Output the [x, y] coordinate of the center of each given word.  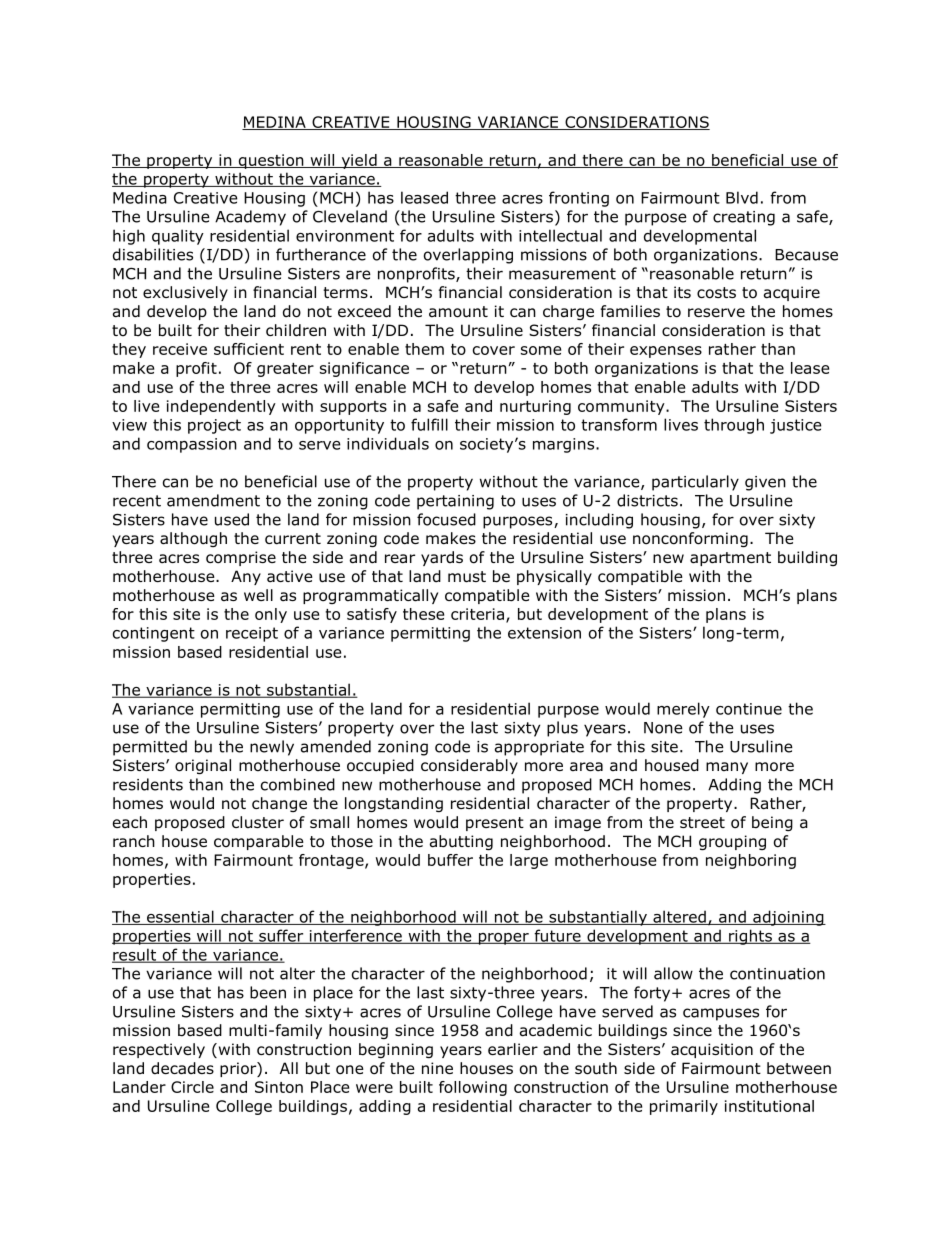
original [203, 766]
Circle [192, 1087]
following [473, 1088]
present [495, 824]
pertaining [455, 502]
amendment [213, 500]
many [727, 768]
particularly [695, 483]
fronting [579, 199]
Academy [250, 218]
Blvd [742, 197]
